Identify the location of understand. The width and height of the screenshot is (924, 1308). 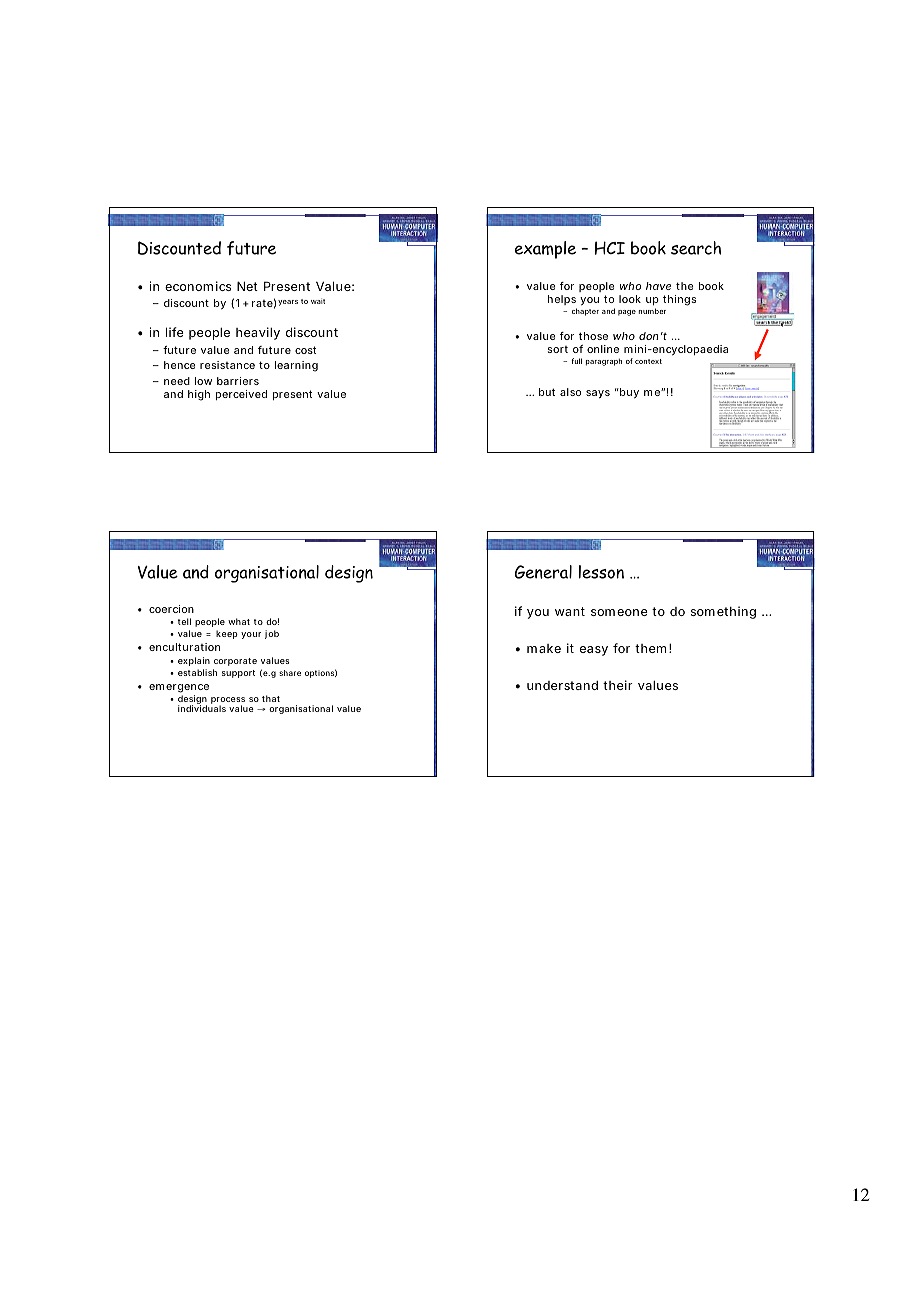
(562, 685).
